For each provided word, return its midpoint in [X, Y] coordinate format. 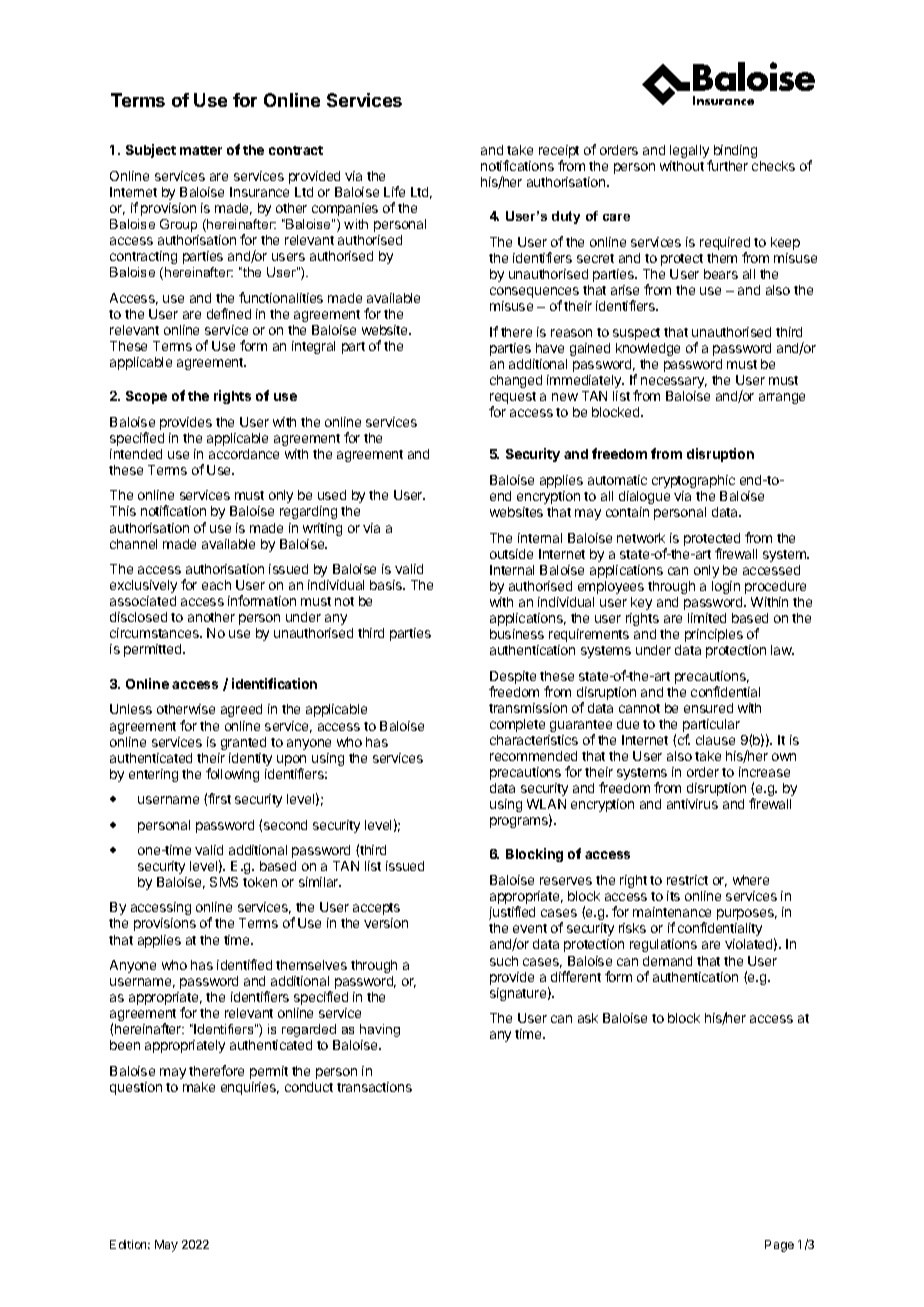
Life [394, 191]
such [504, 961]
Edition [130, 1244]
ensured [708, 708]
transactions [374, 1087]
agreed [241, 710]
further [727, 165]
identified [244, 964]
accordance [244, 454]
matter [201, 150]
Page [779, 1246]
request [513, 399]
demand [667, 961]
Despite [513, 677]
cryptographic [693, 481]
